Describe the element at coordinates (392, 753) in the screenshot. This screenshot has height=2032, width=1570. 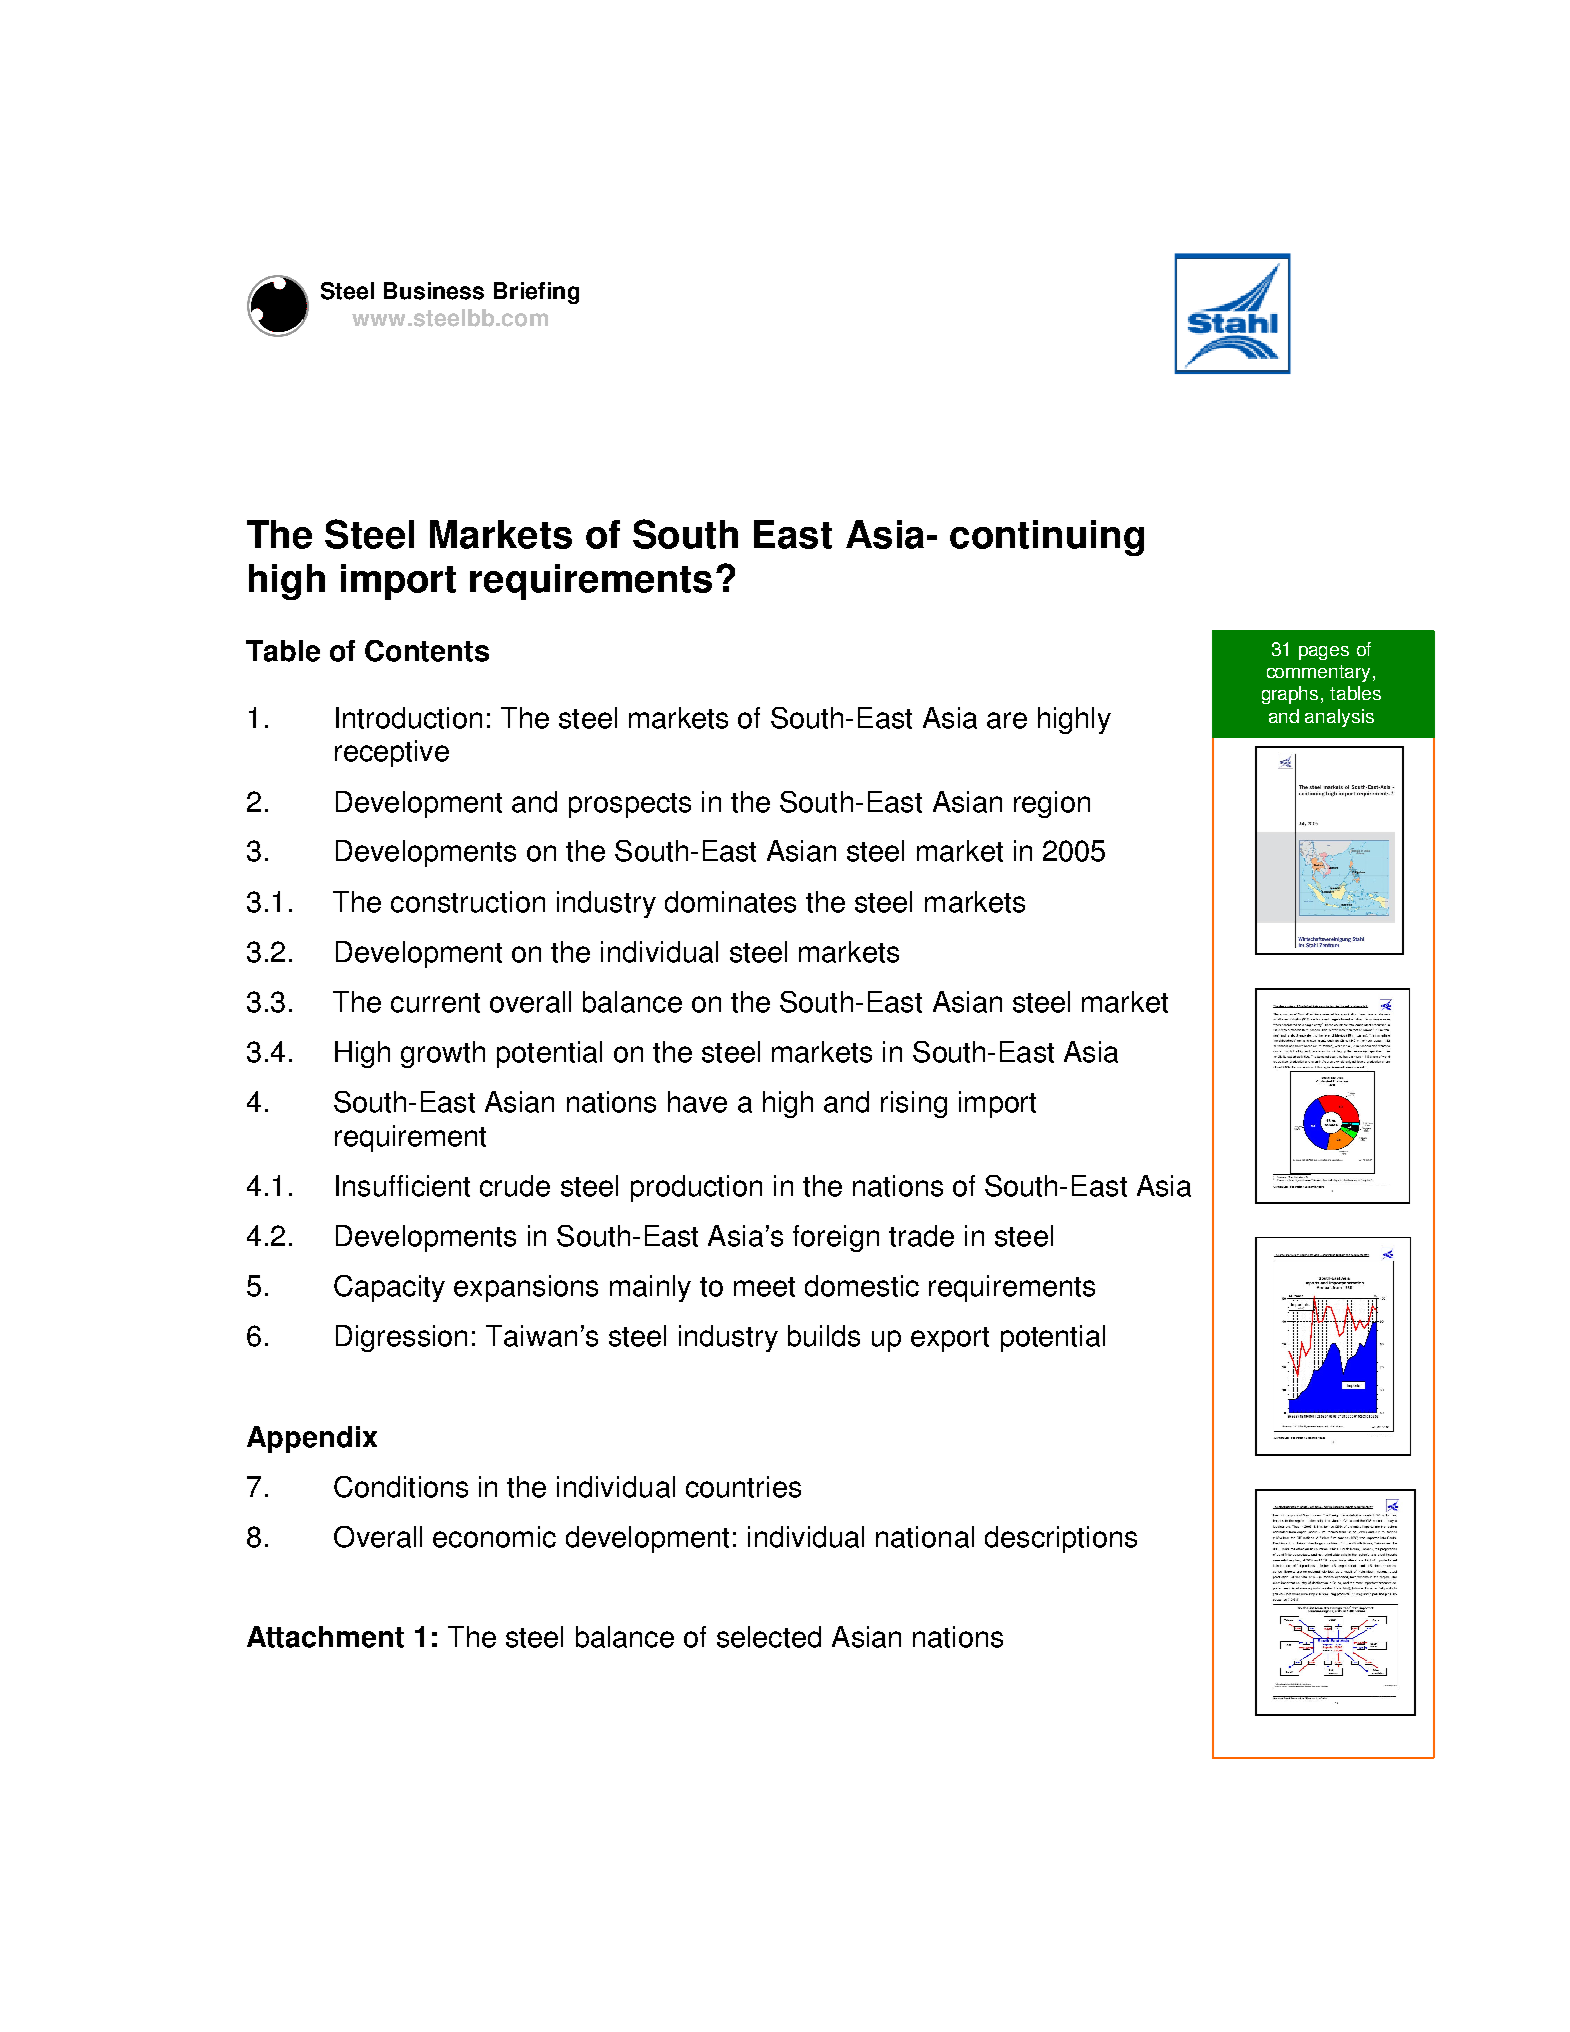
I see `receptive` at that location.
